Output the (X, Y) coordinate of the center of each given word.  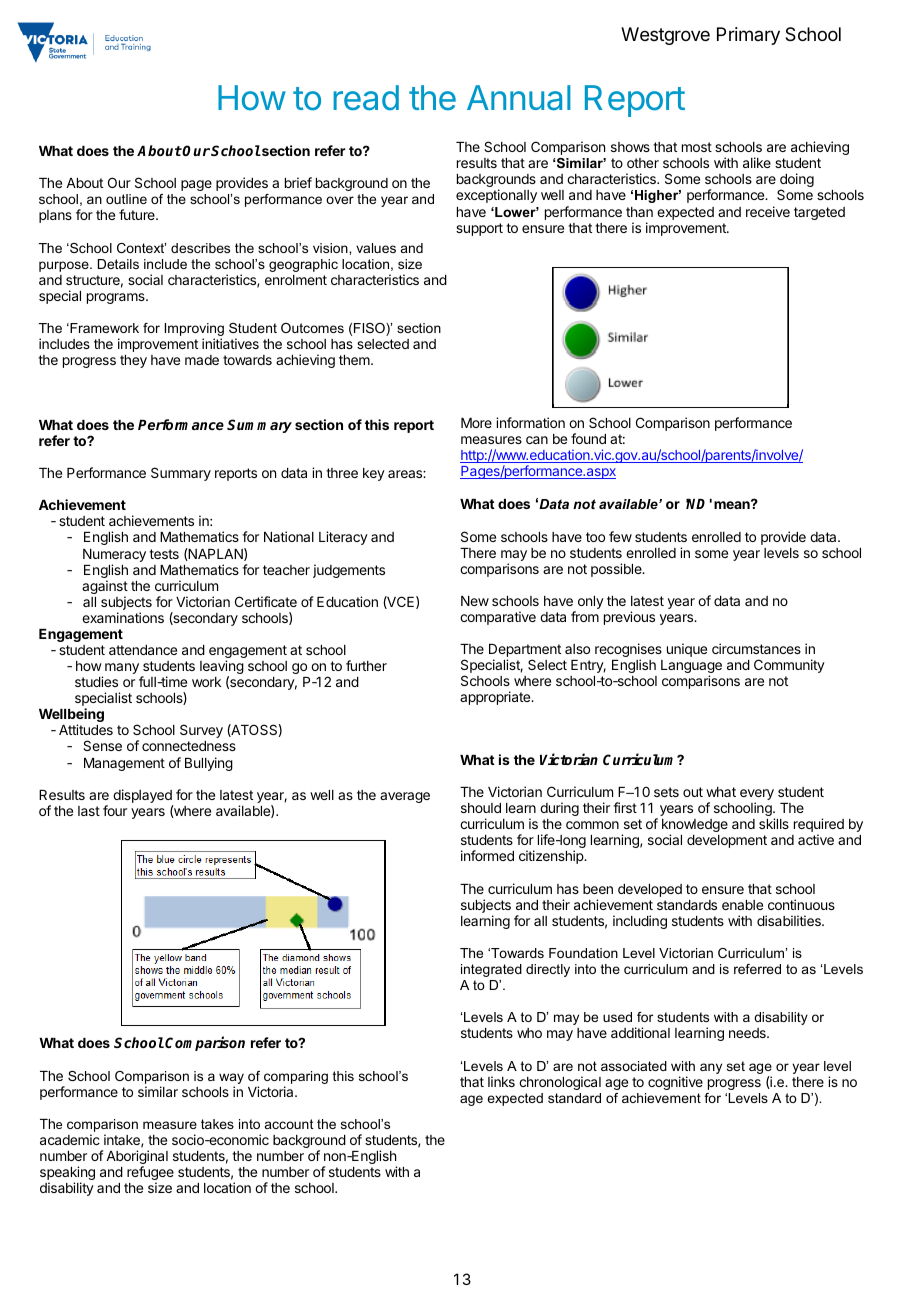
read (366, 98)
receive (768, 211)
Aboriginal (137, 1158)
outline (126, 199)
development (727, 841)
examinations (123, 617)
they (133, 361)
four (115, 810)
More (476, 423)
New (475, 601)
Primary (748, 36)
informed (487, 855)
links (501, 1081)
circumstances (756, 648)
